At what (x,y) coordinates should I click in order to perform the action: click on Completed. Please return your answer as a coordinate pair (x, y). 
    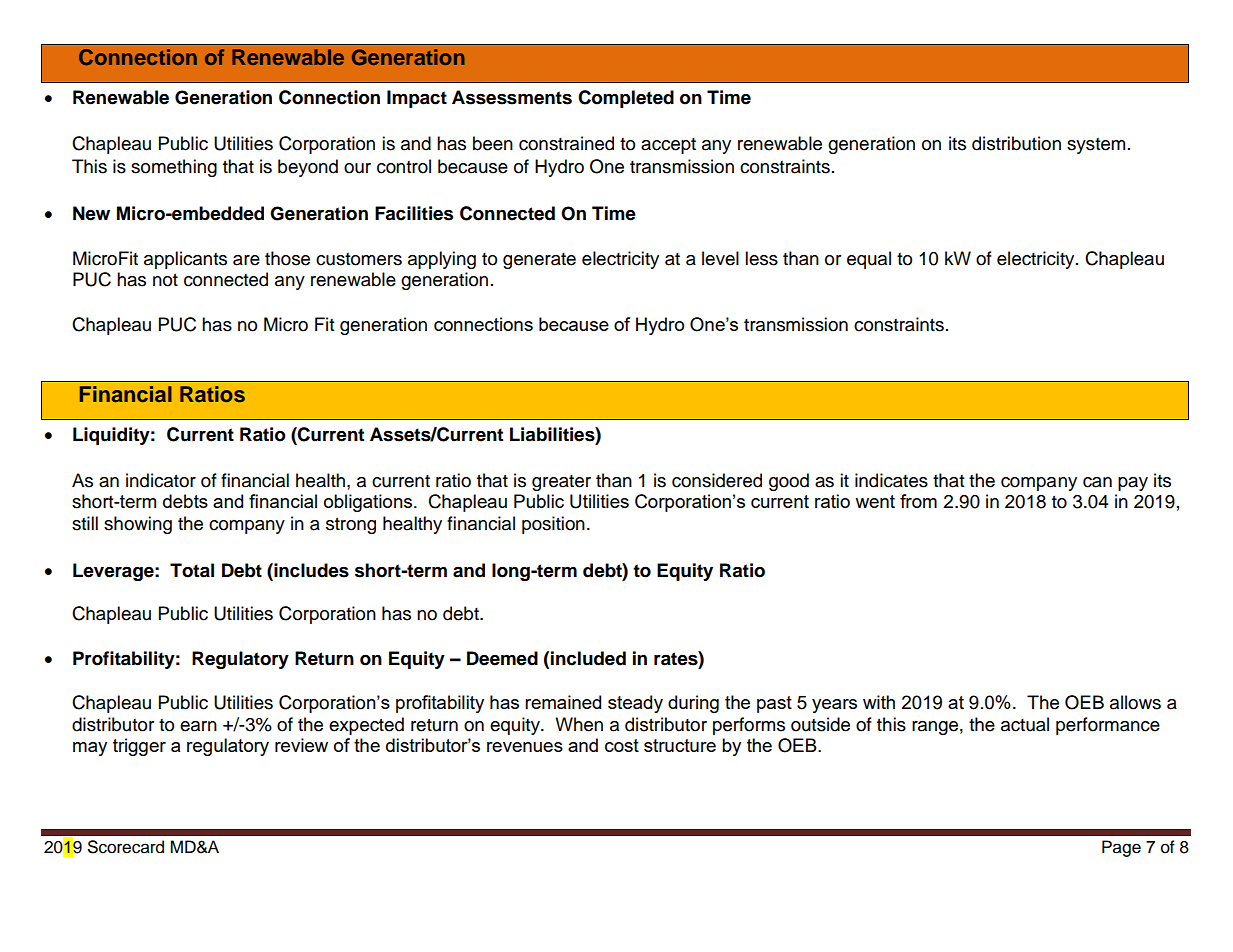
    Looking at the image, I should click on (626, 99).
